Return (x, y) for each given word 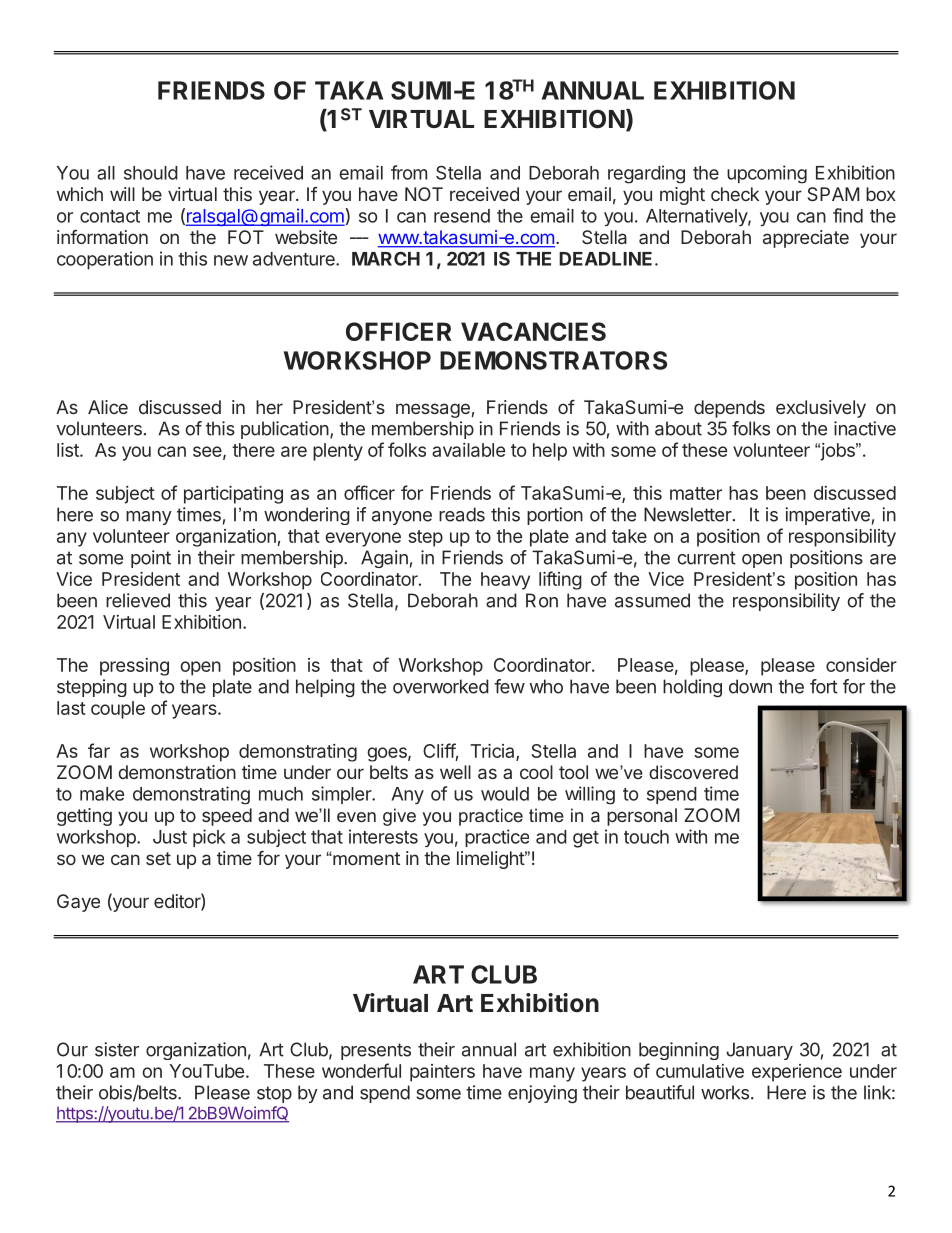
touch (646, 837)
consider (861, 665)
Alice (108, 407)
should (151, 173)
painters (442, 1073)
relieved (138, 600)
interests (383, 836)
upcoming (767, 174)
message (433, 410)
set (158, 858)
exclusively (821, 409)
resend (462, 216)
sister (117, 1049)
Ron (542, 600)
